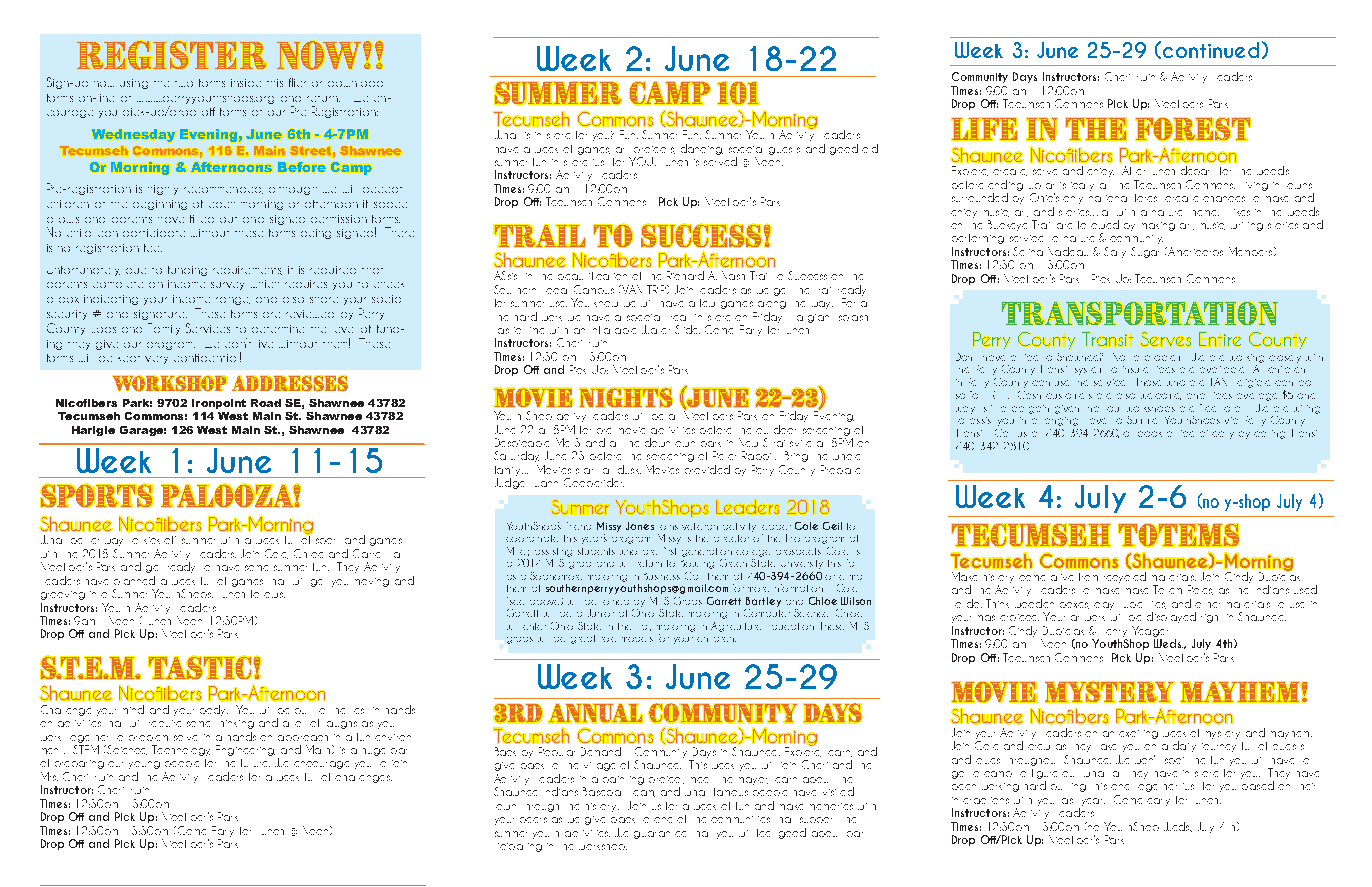 Image resolution: width=1372 pixels, height=887 pixels. I want to click on recycled, so click(1125, 577).
